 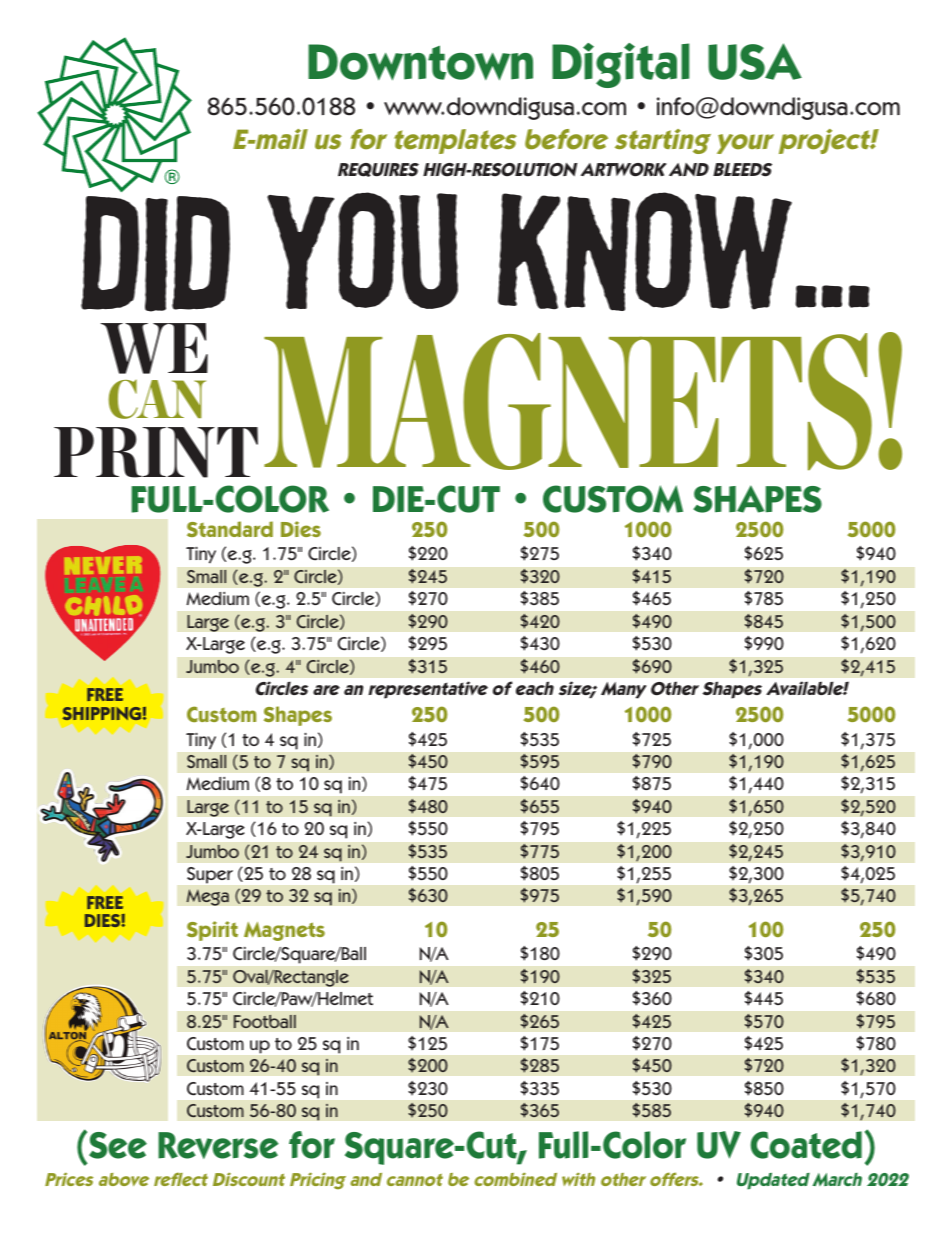 I want to click on Mega, so click(x=207, y=897).
